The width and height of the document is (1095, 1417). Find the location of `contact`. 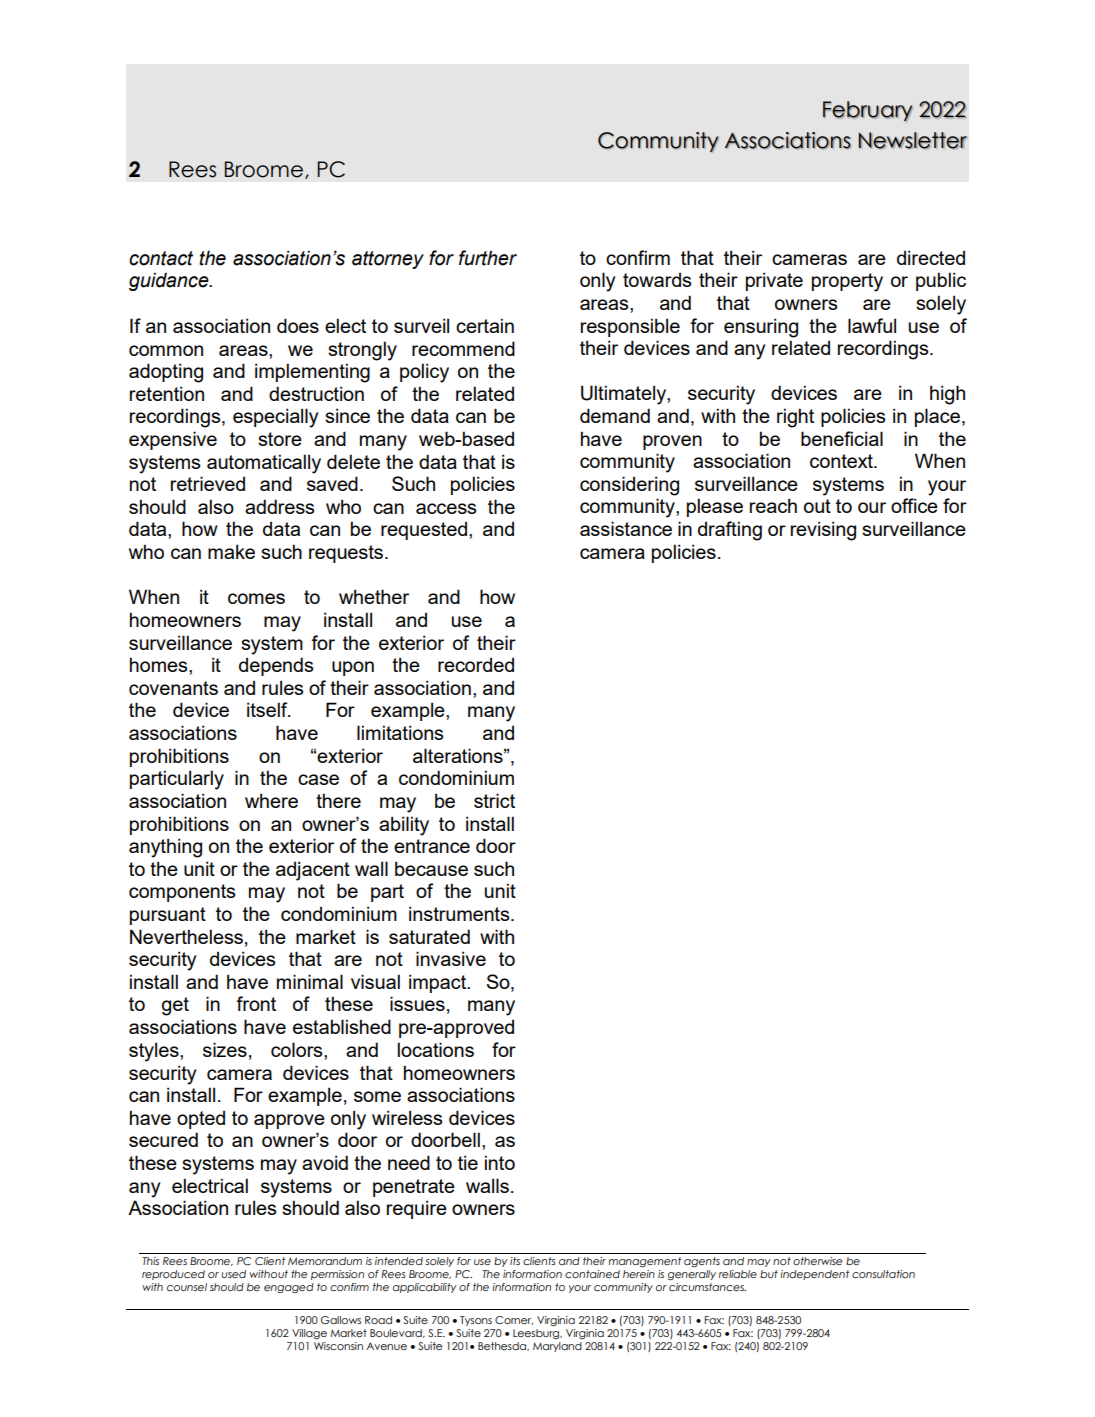

contact is located at coordinates (161, 258).
